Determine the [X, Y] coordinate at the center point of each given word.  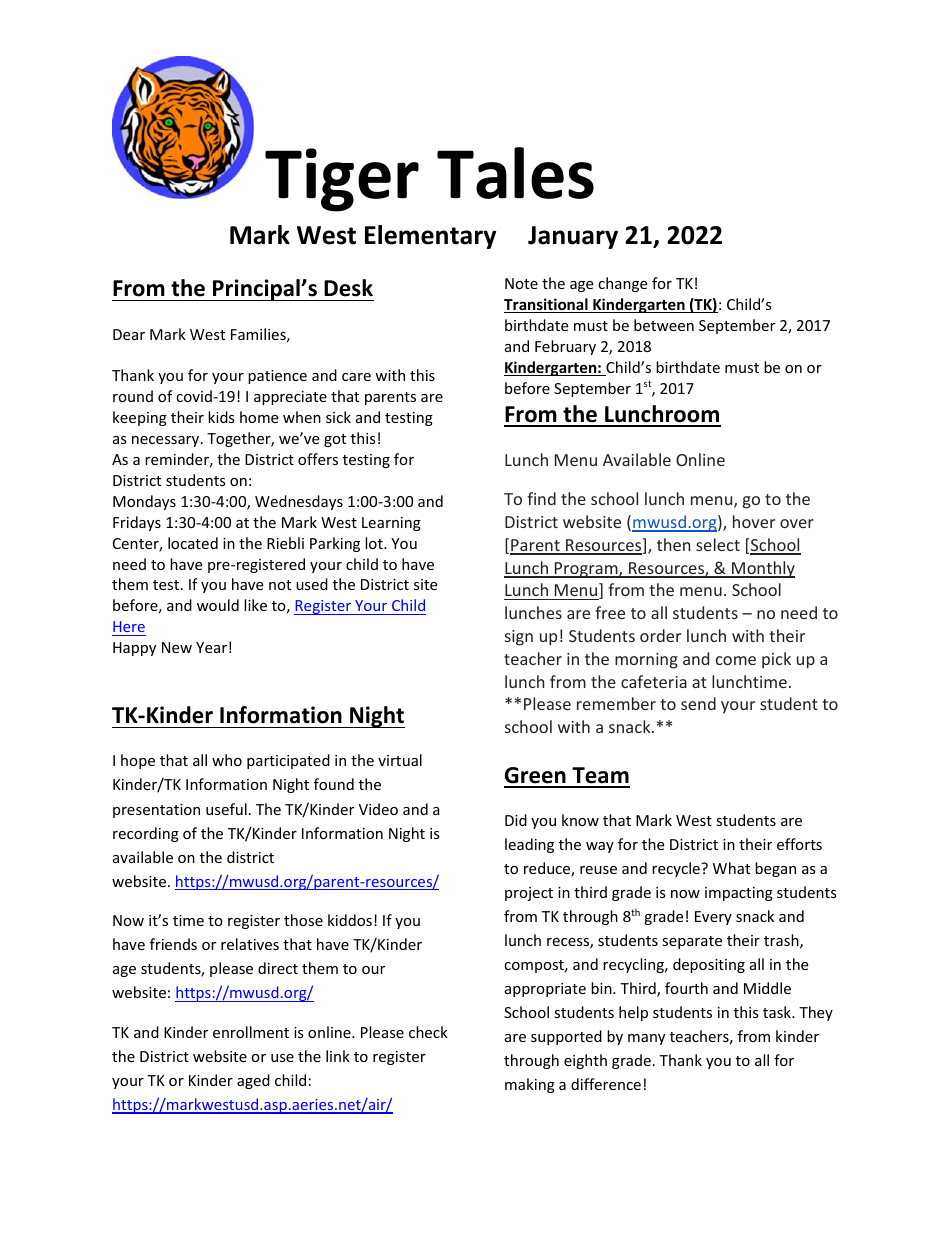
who [227, 760]
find [541, 498]
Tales [515, 173]
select [718, 544]
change [622, 284]
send [698, 703]
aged [253, 1081]
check [428, 1032]
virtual [400, 760]
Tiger [342, 180]
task [778, 1012]
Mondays [144, 502]
